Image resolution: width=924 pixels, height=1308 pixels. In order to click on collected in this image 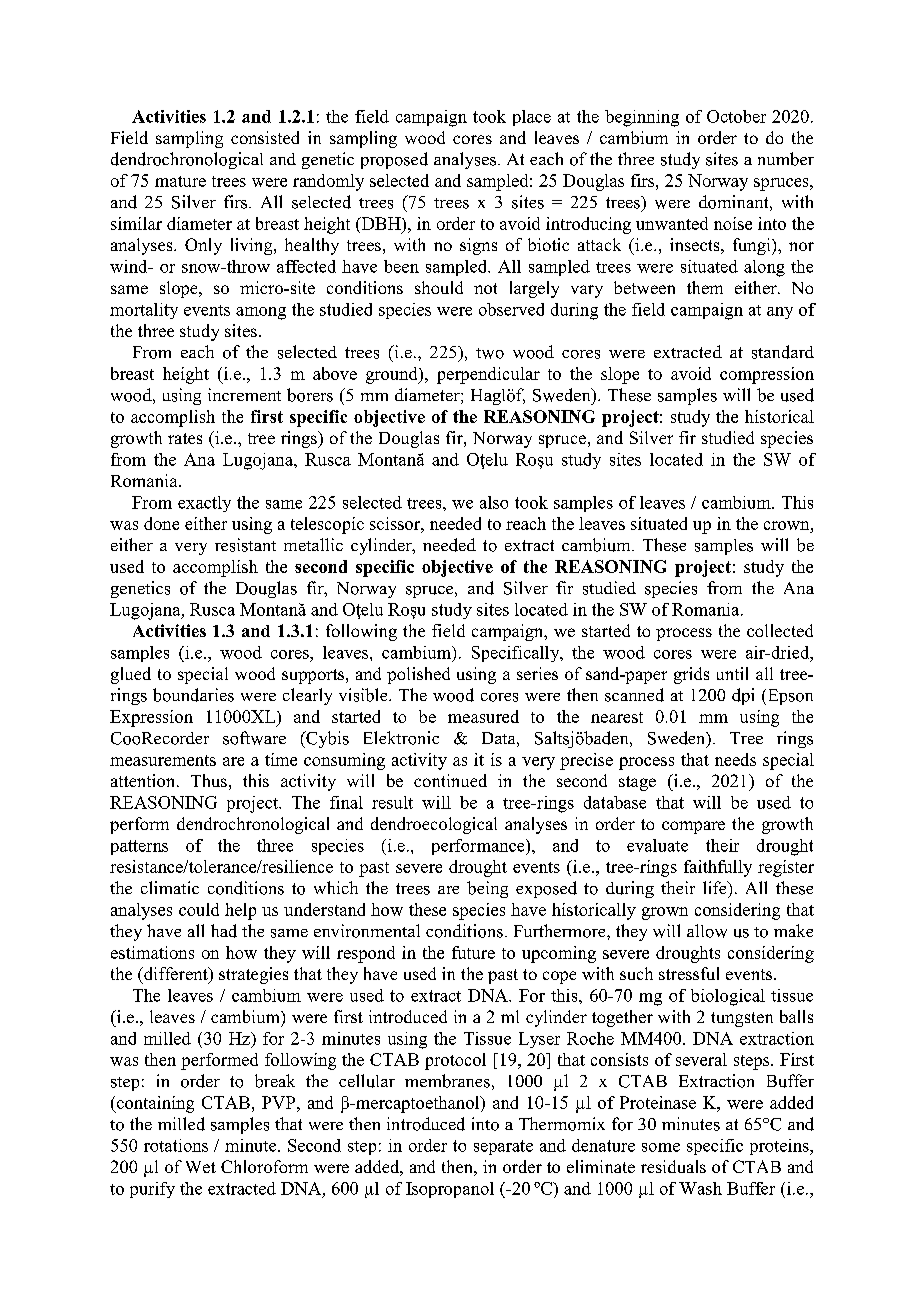, I will do `click(780, 630)`.
